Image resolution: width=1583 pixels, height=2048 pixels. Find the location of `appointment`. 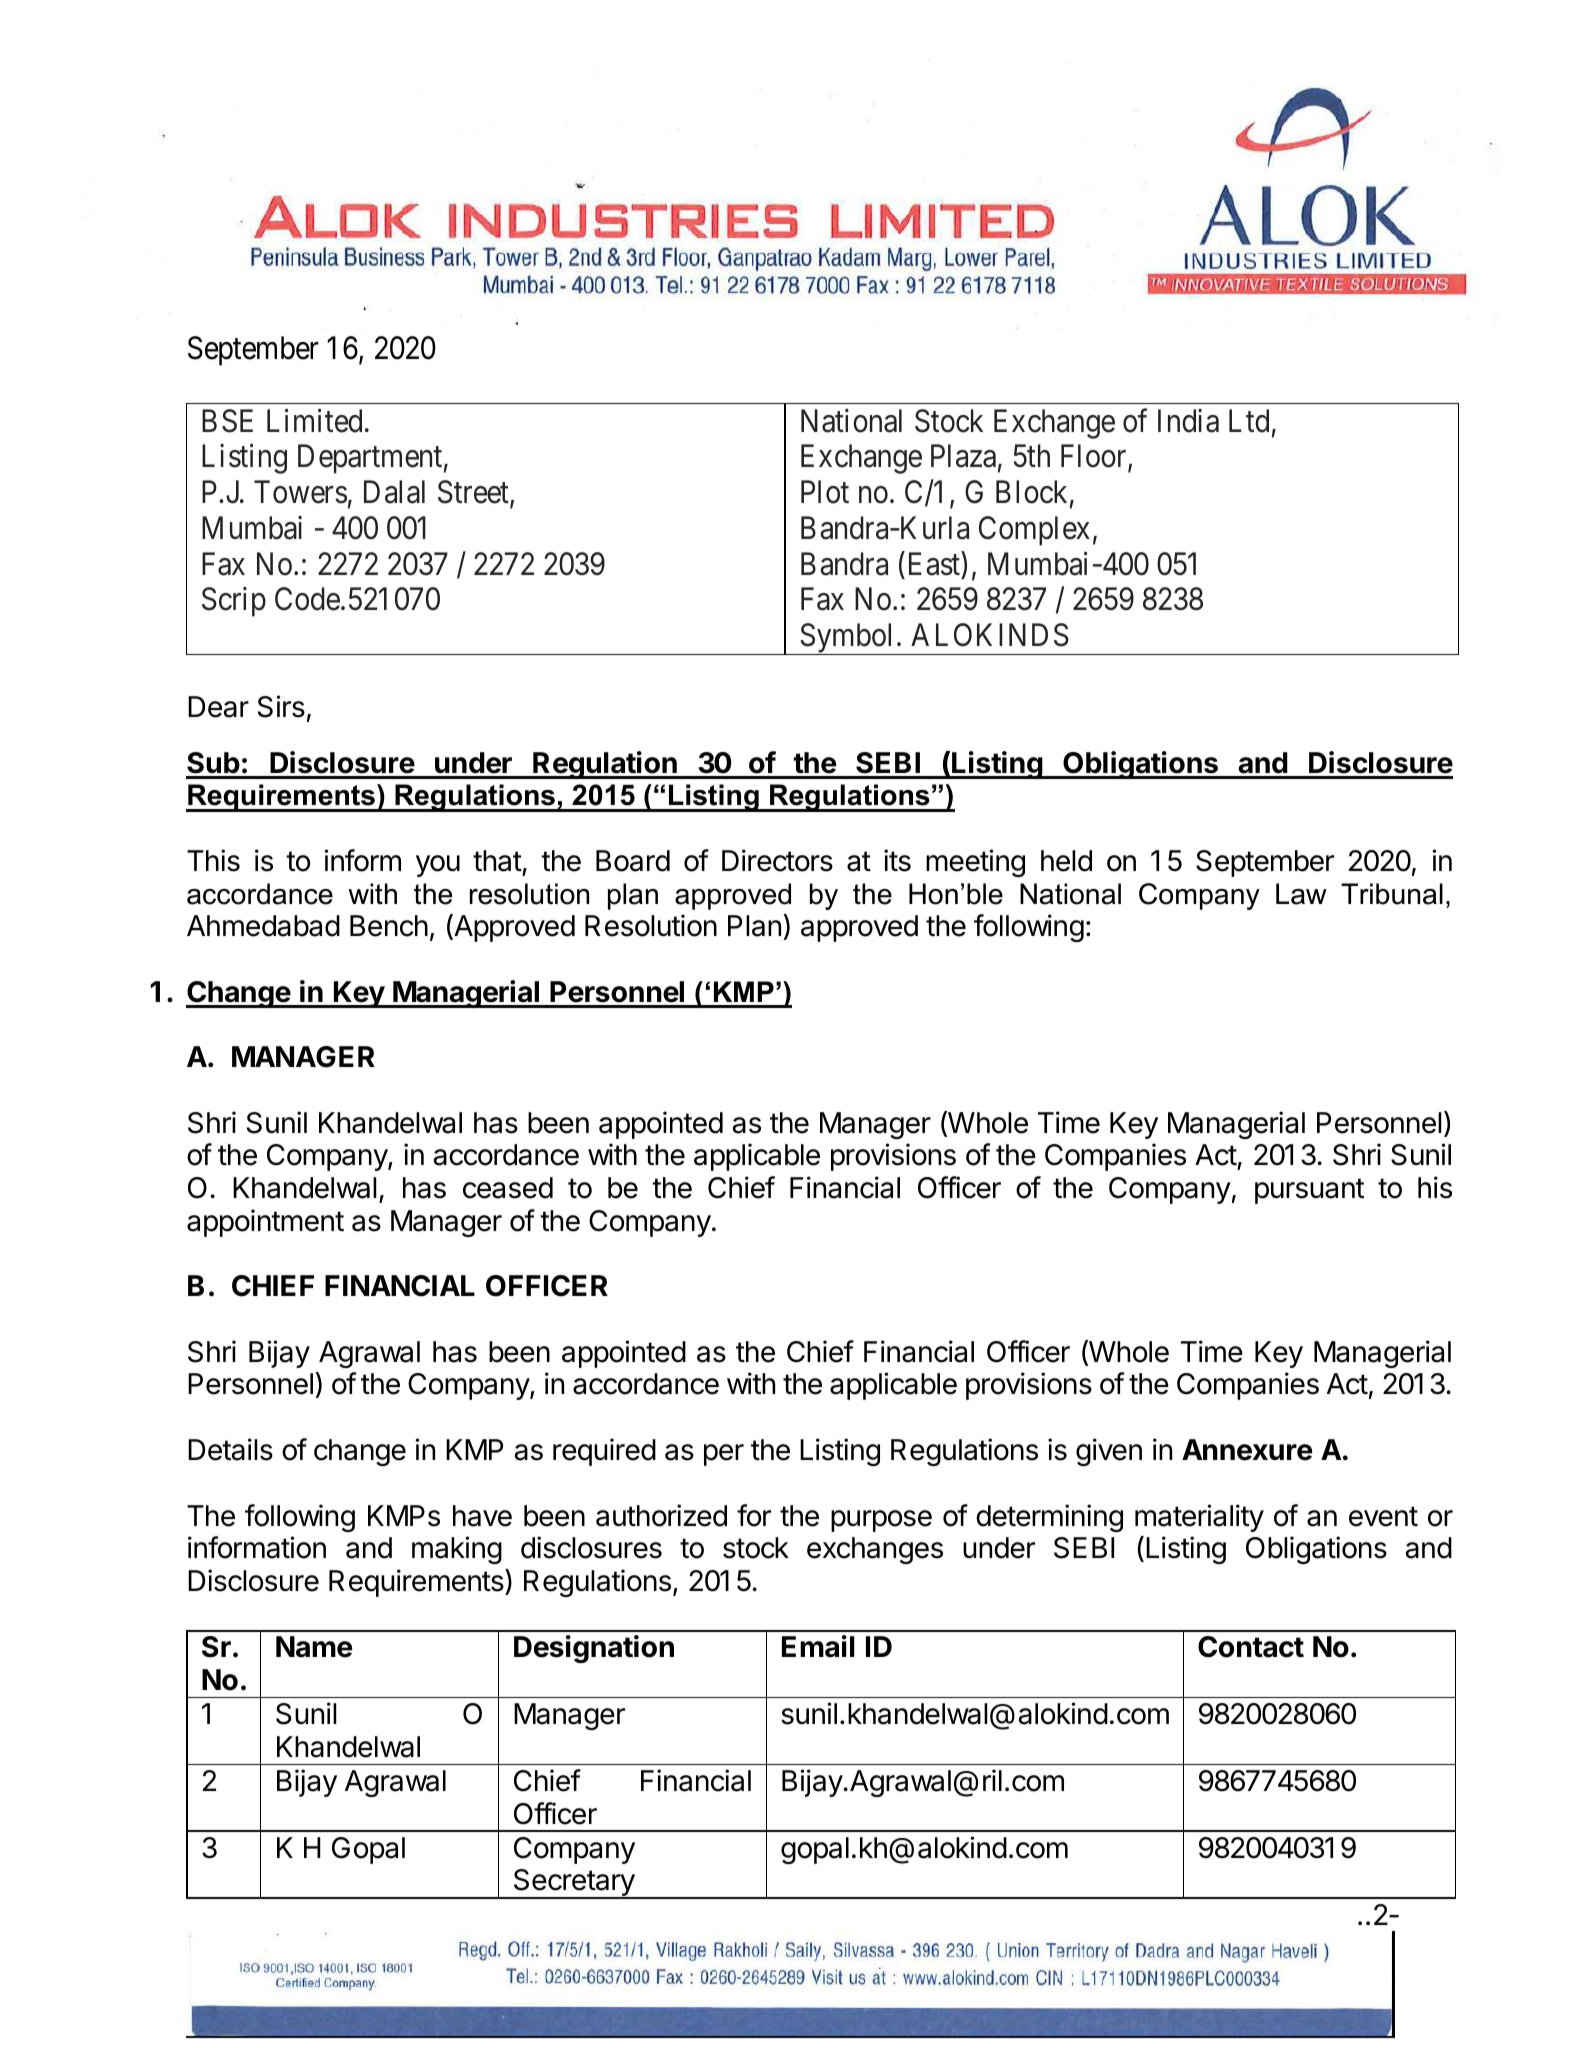

appointment is located at coordinates (265, 1223).
